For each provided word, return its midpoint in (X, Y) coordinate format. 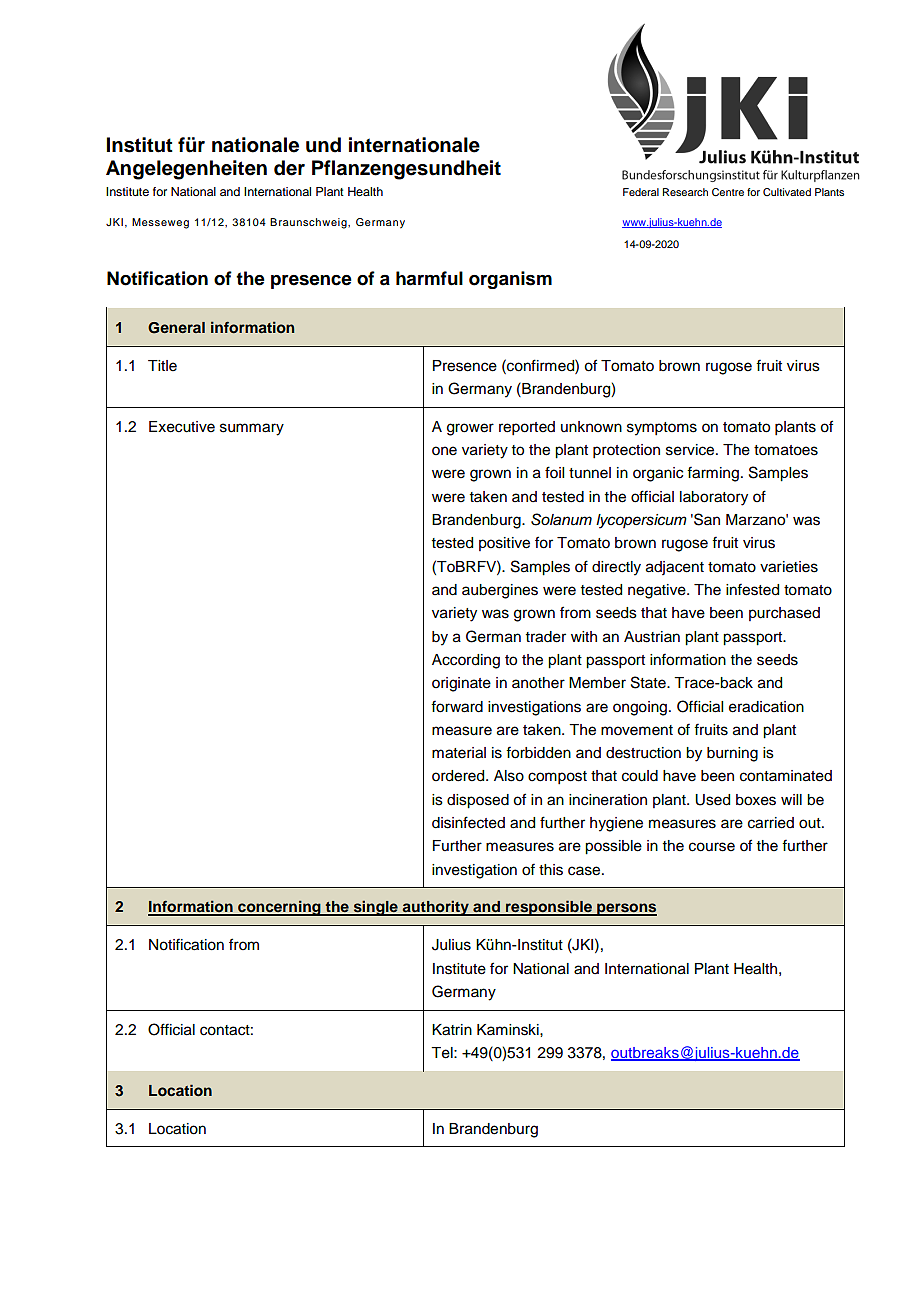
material (459, 753)
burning (732, 754)
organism (510, 280)
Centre (728, 192)
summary (252, 429)
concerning (279, 908)
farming (713, 474)
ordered (459, 776)
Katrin (452, 1030)
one (444, 451)
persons (626, 909)
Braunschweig (309, 223)
